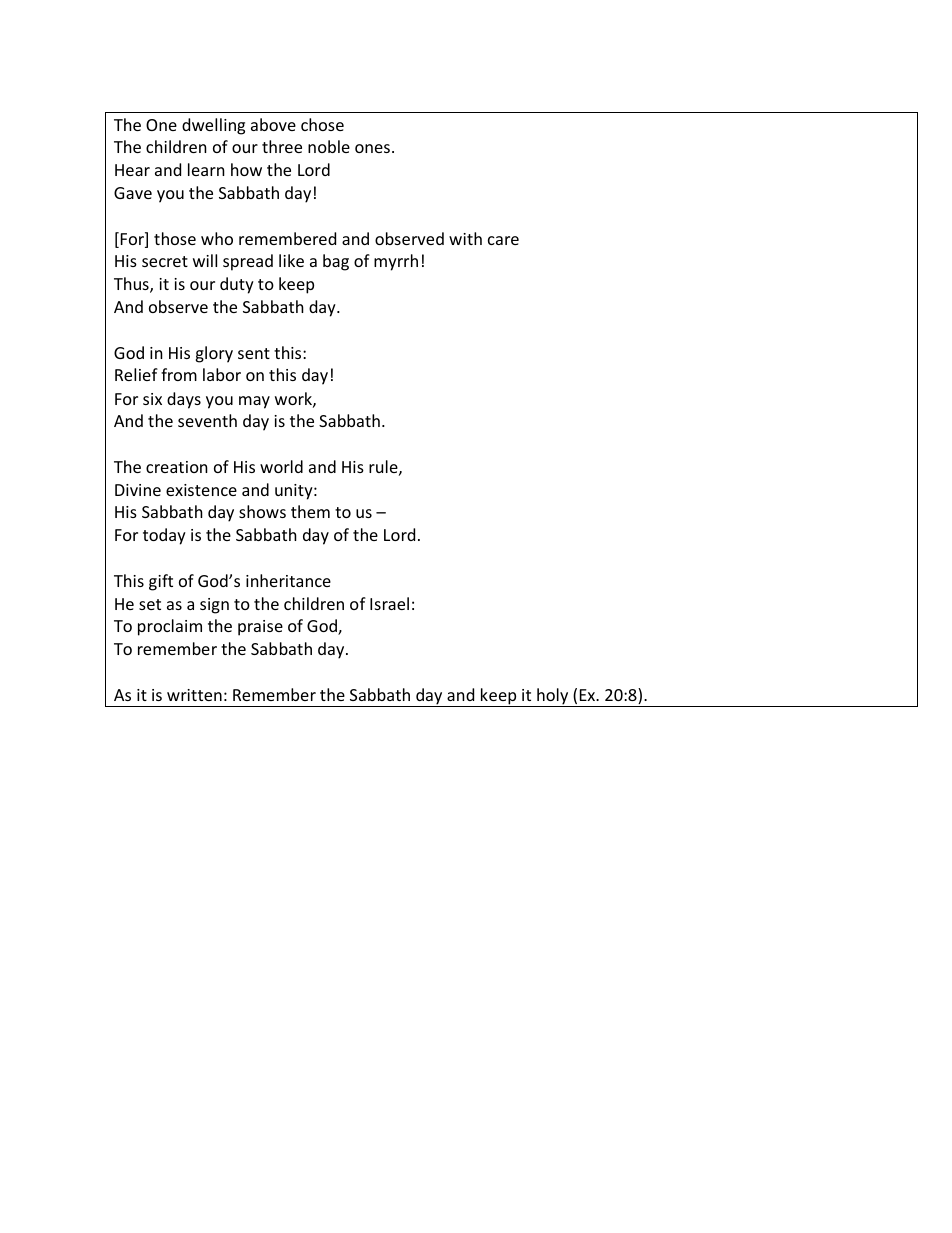  I want to click on ones, so click(372, 148).
